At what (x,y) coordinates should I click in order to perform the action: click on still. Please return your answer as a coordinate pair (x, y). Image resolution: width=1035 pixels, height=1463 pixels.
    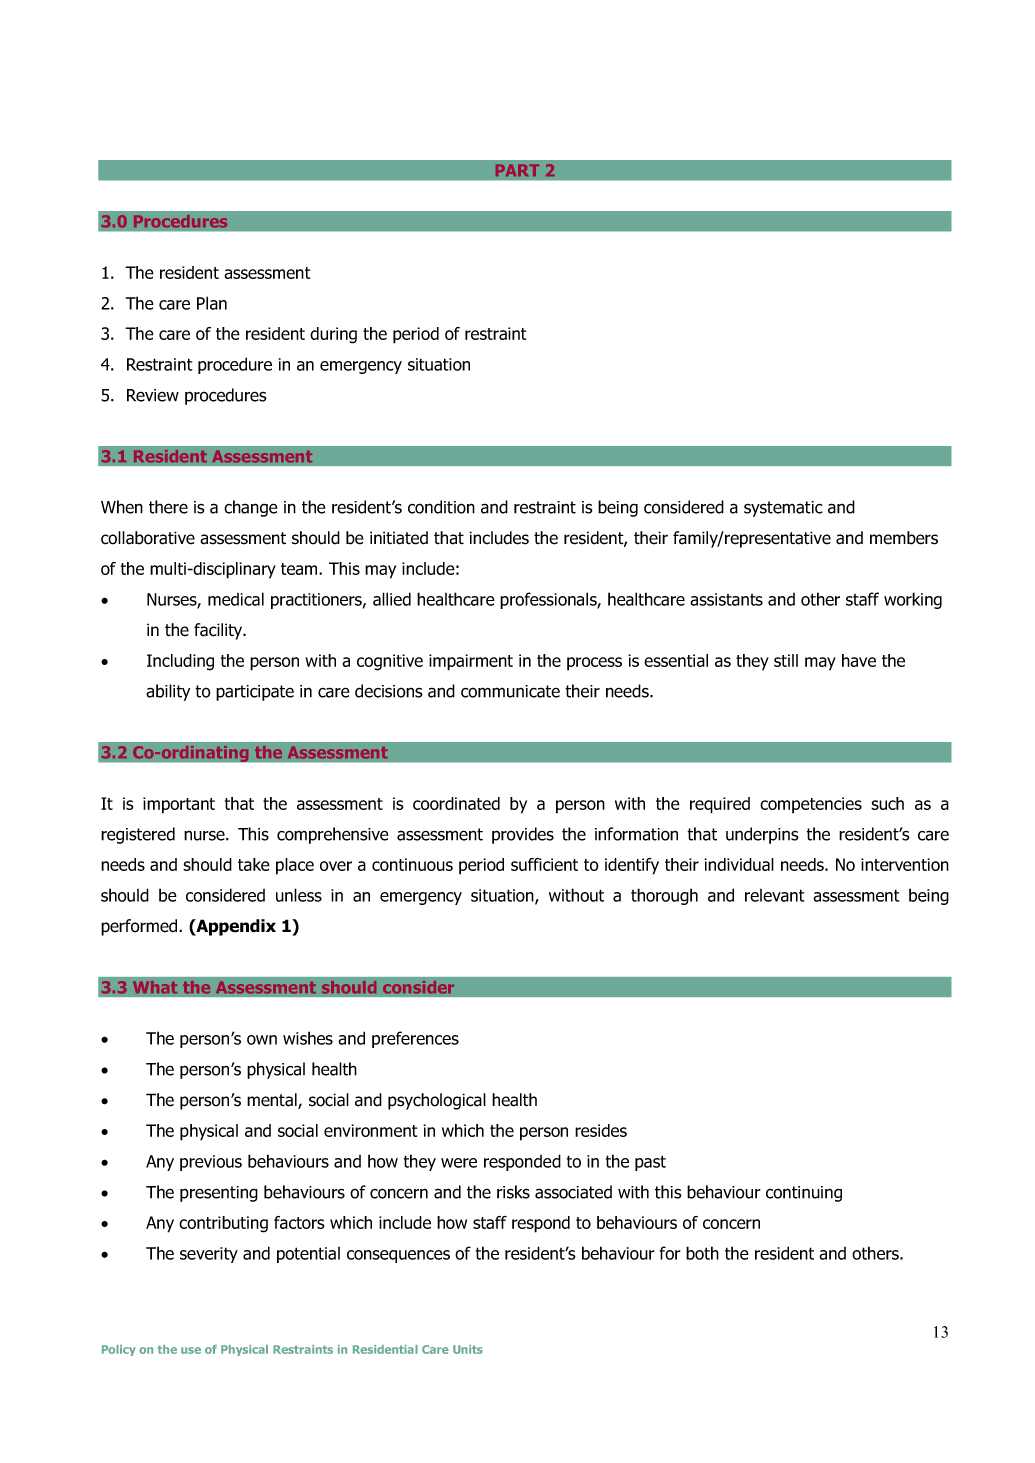
    Looking at the image, I should click on (786, 660).
